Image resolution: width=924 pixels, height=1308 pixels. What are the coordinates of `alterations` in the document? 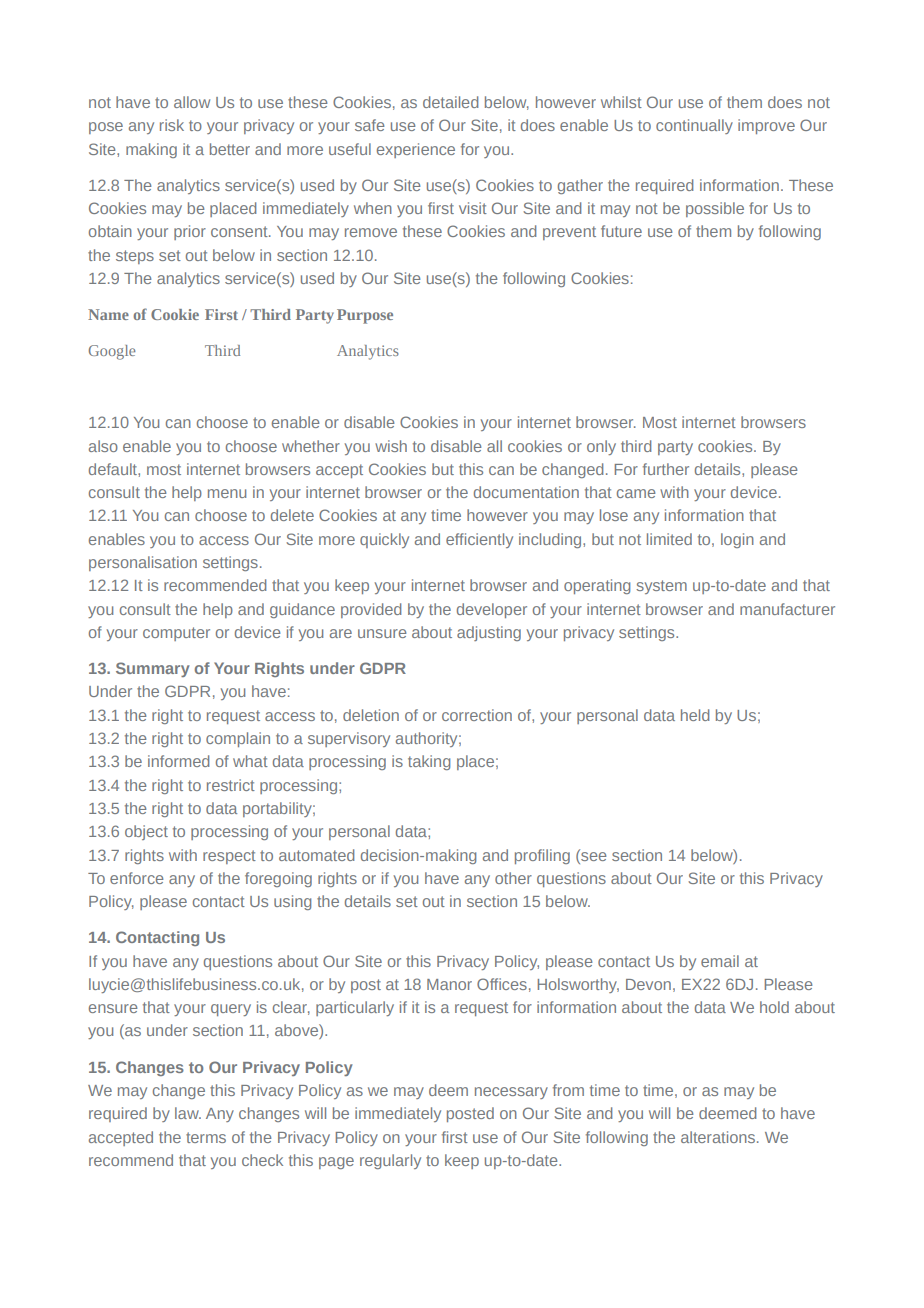 It's located at (718, 1137).
